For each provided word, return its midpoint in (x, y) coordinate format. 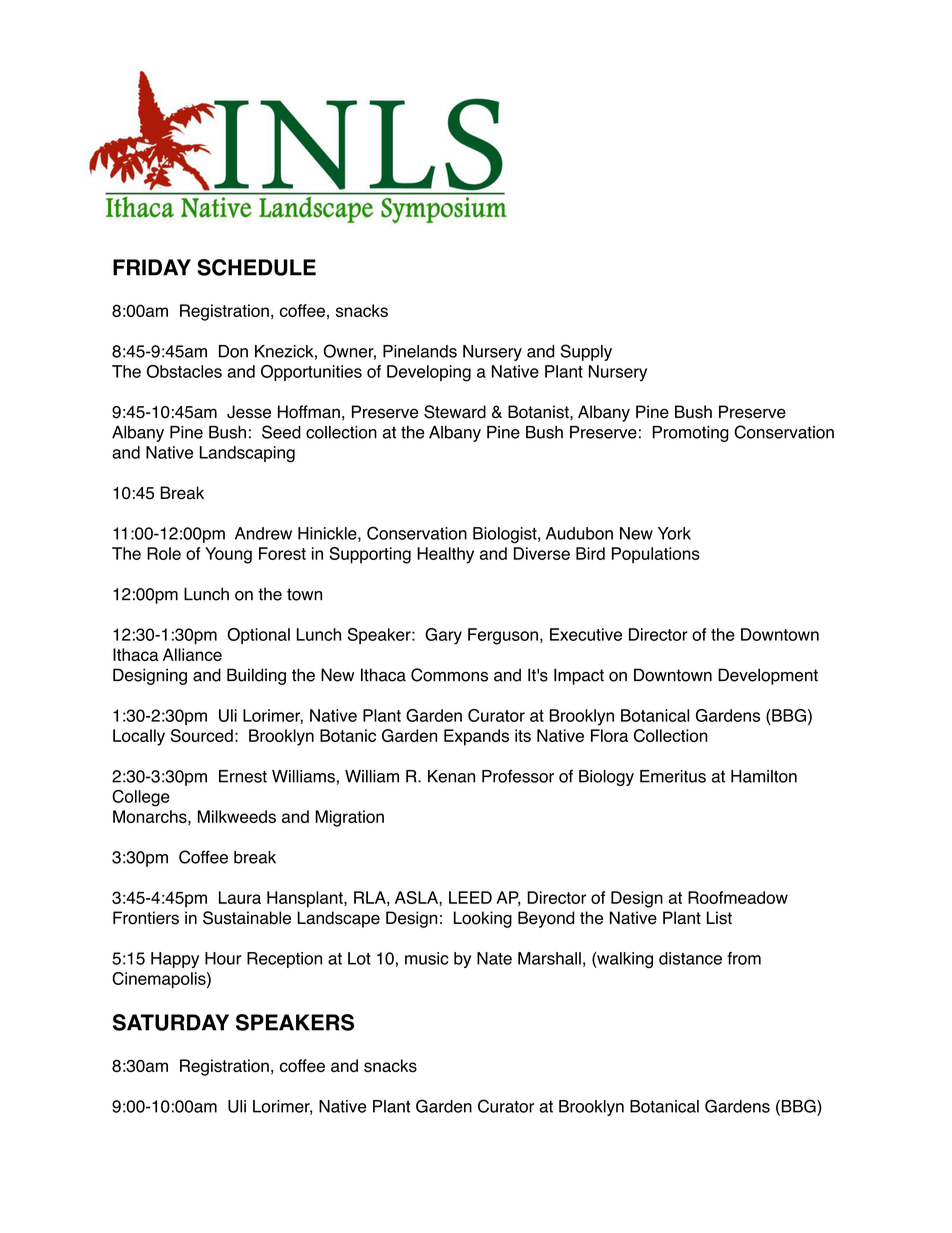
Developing (429, 373)
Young (228, 555)
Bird (590, 553)
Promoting (690, 434)
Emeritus (673, 776)
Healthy (445, 555)
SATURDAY (171, 1022)
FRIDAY (152, 267)
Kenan (451, 776)
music (427, 958)
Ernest (243, 776)
